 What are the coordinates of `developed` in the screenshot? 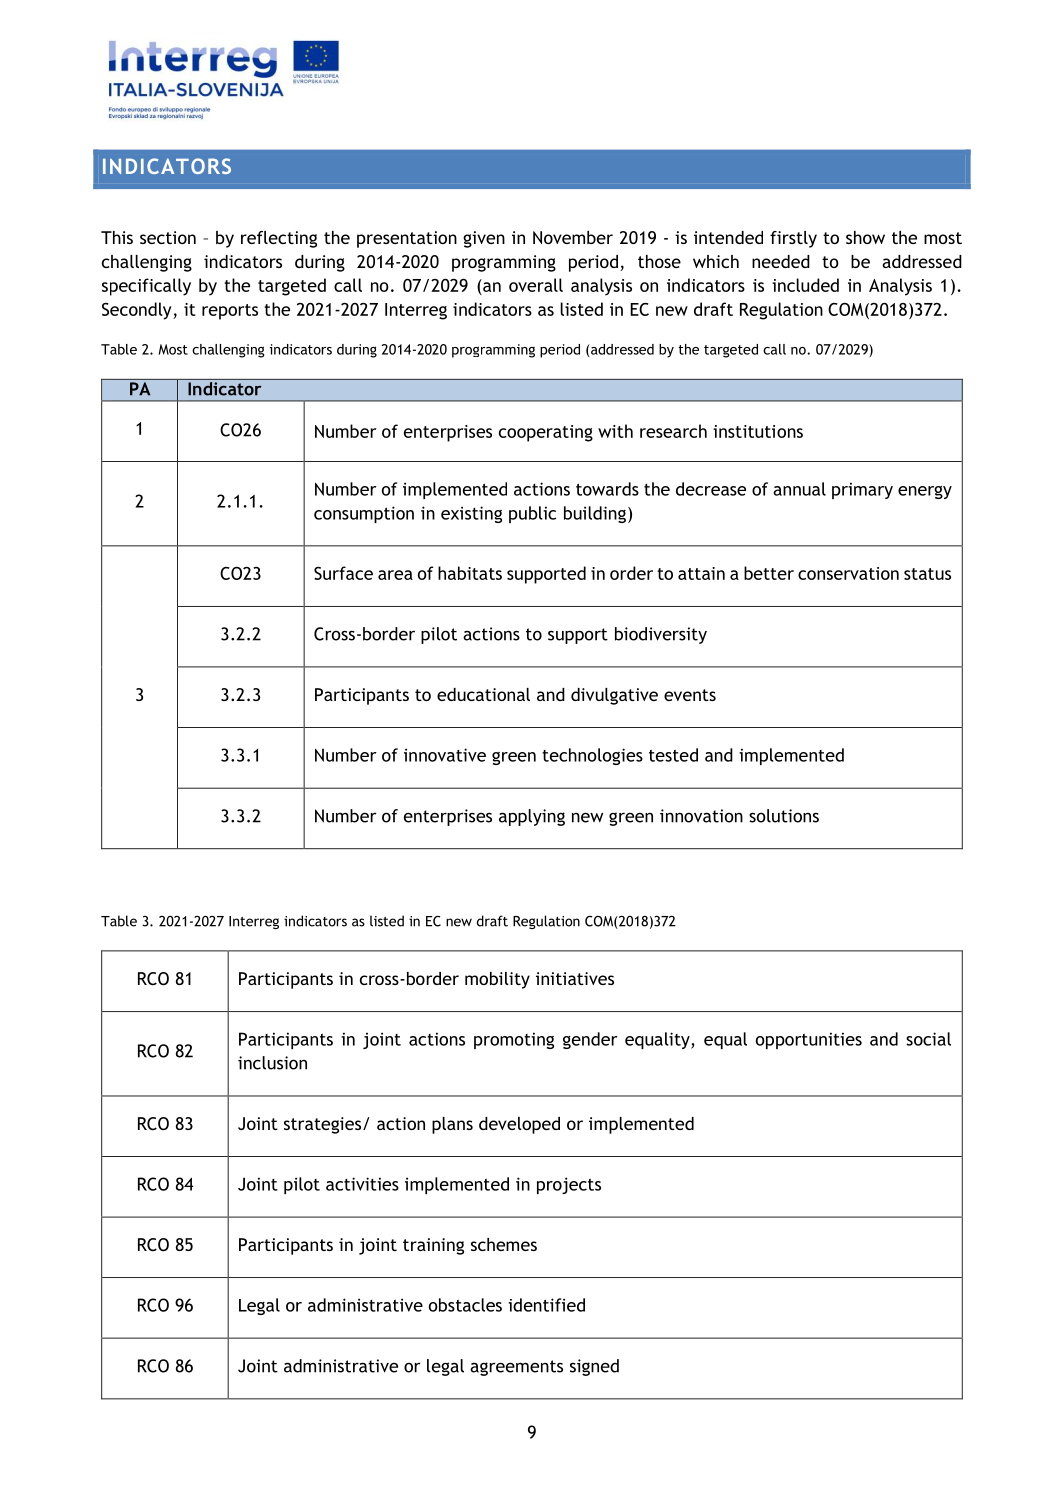 It's located at (519, 1125).
